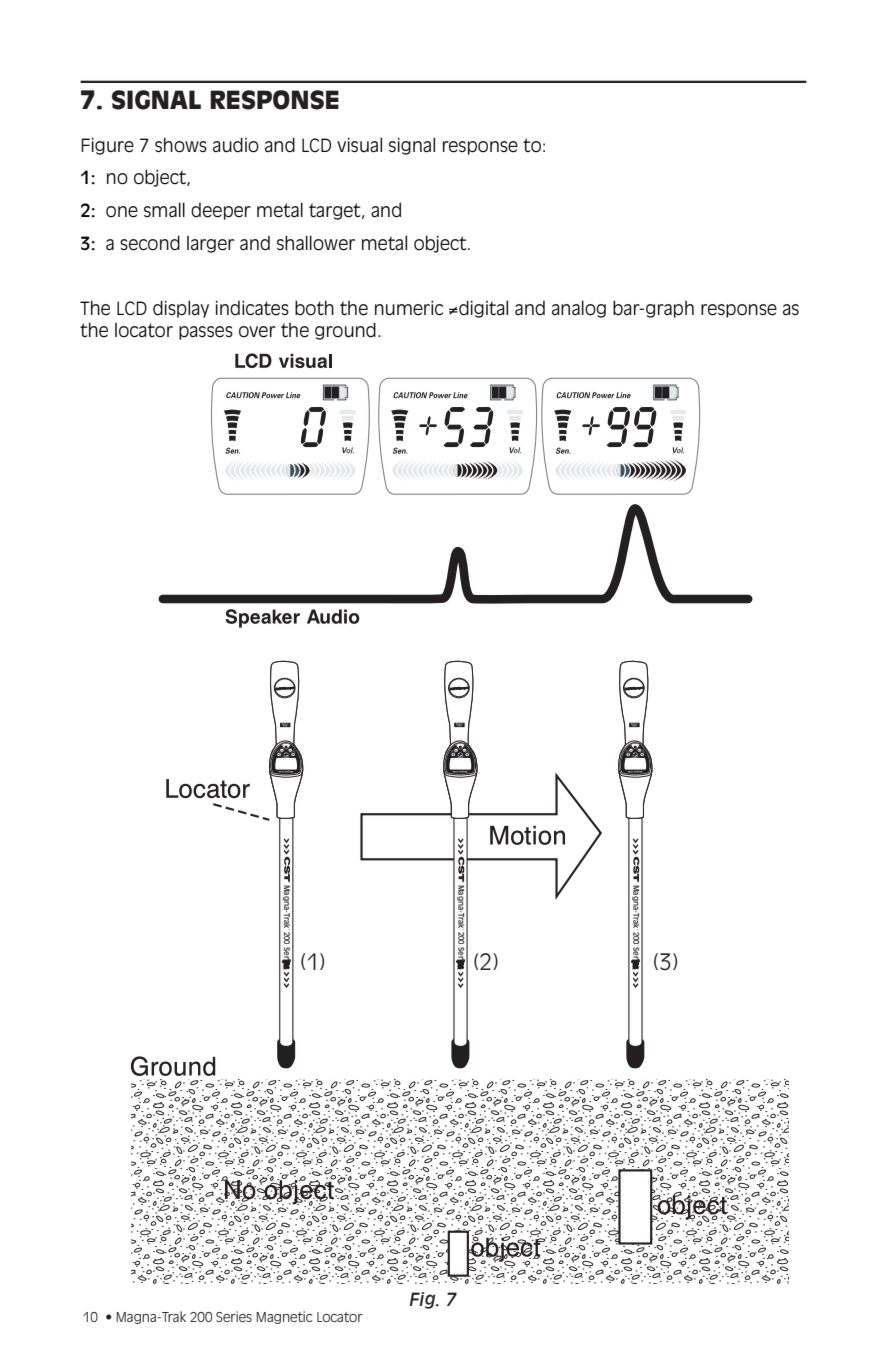 The height and width of the screenshot is (1372, 887). I want to click on Magnetic, so click(284, 1317).
